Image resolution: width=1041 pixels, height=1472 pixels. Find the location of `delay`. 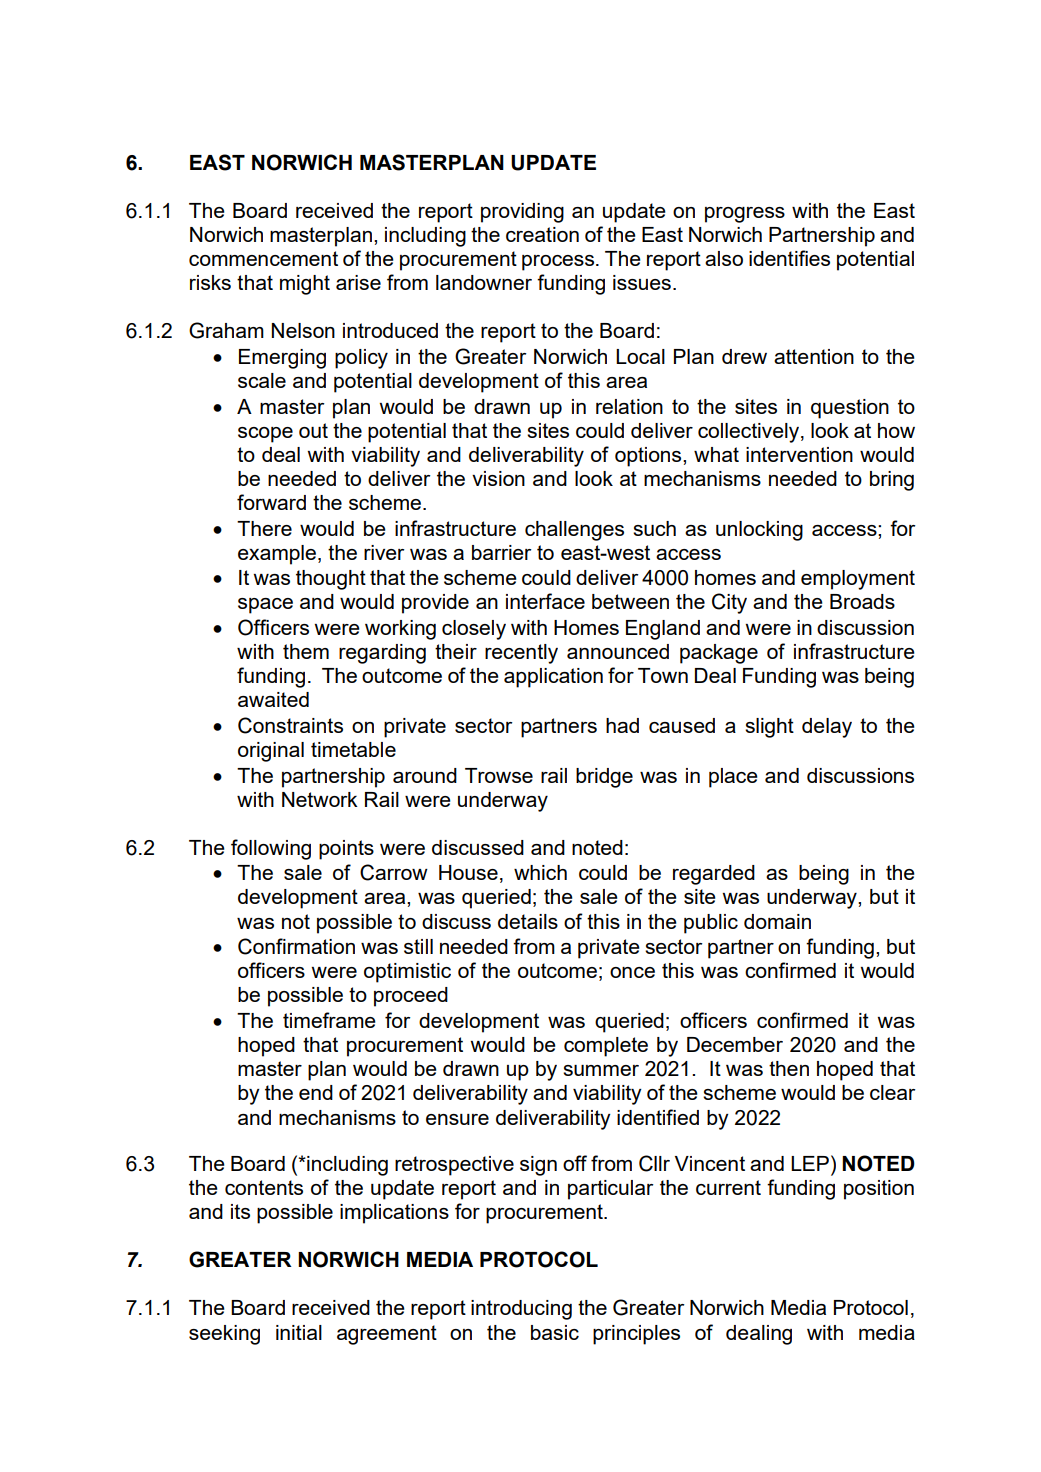

delay is located at coordinates (827, 728).
